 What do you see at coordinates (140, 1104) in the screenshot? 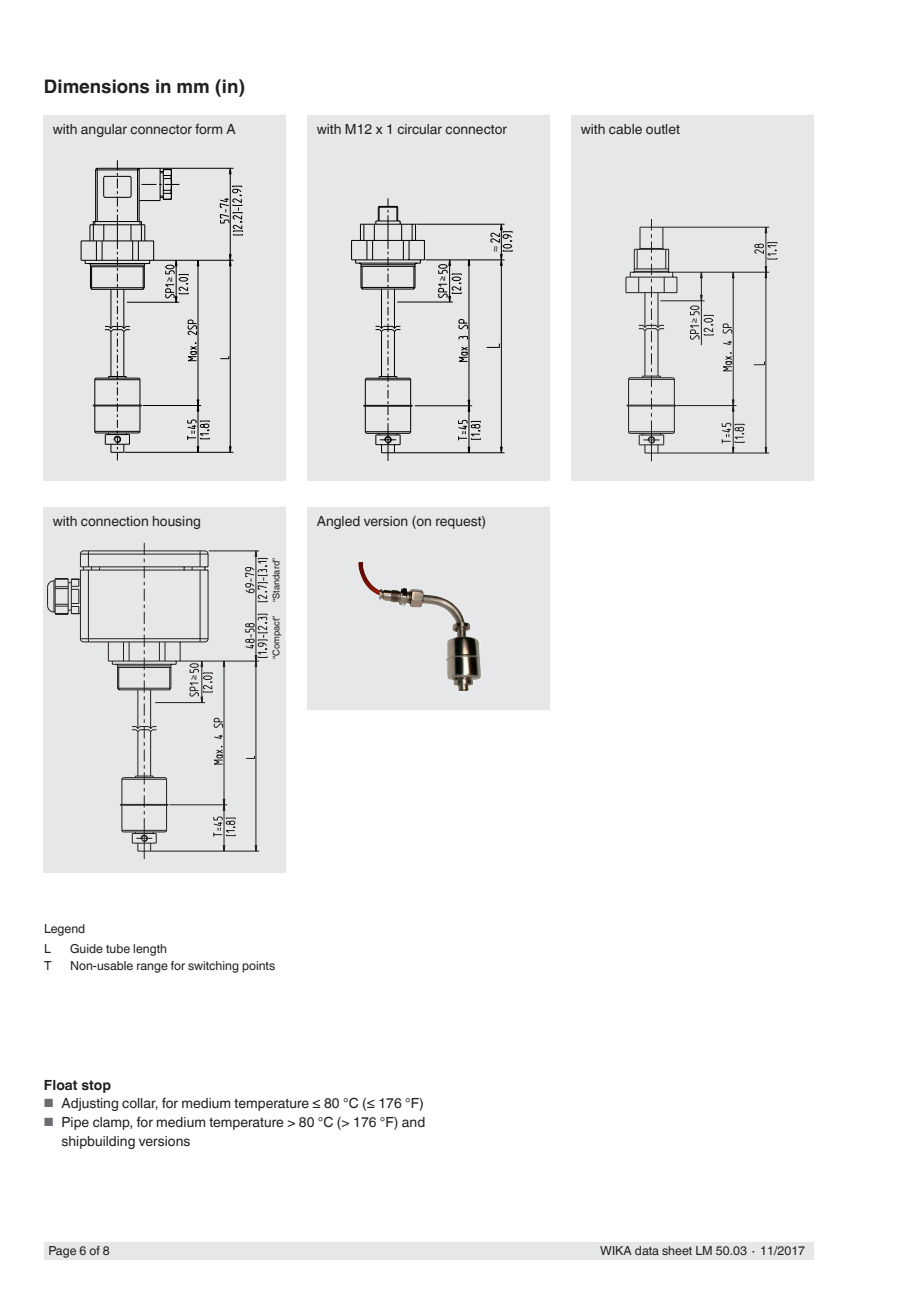
I see `collar` at bounding box center [140, 1104].
